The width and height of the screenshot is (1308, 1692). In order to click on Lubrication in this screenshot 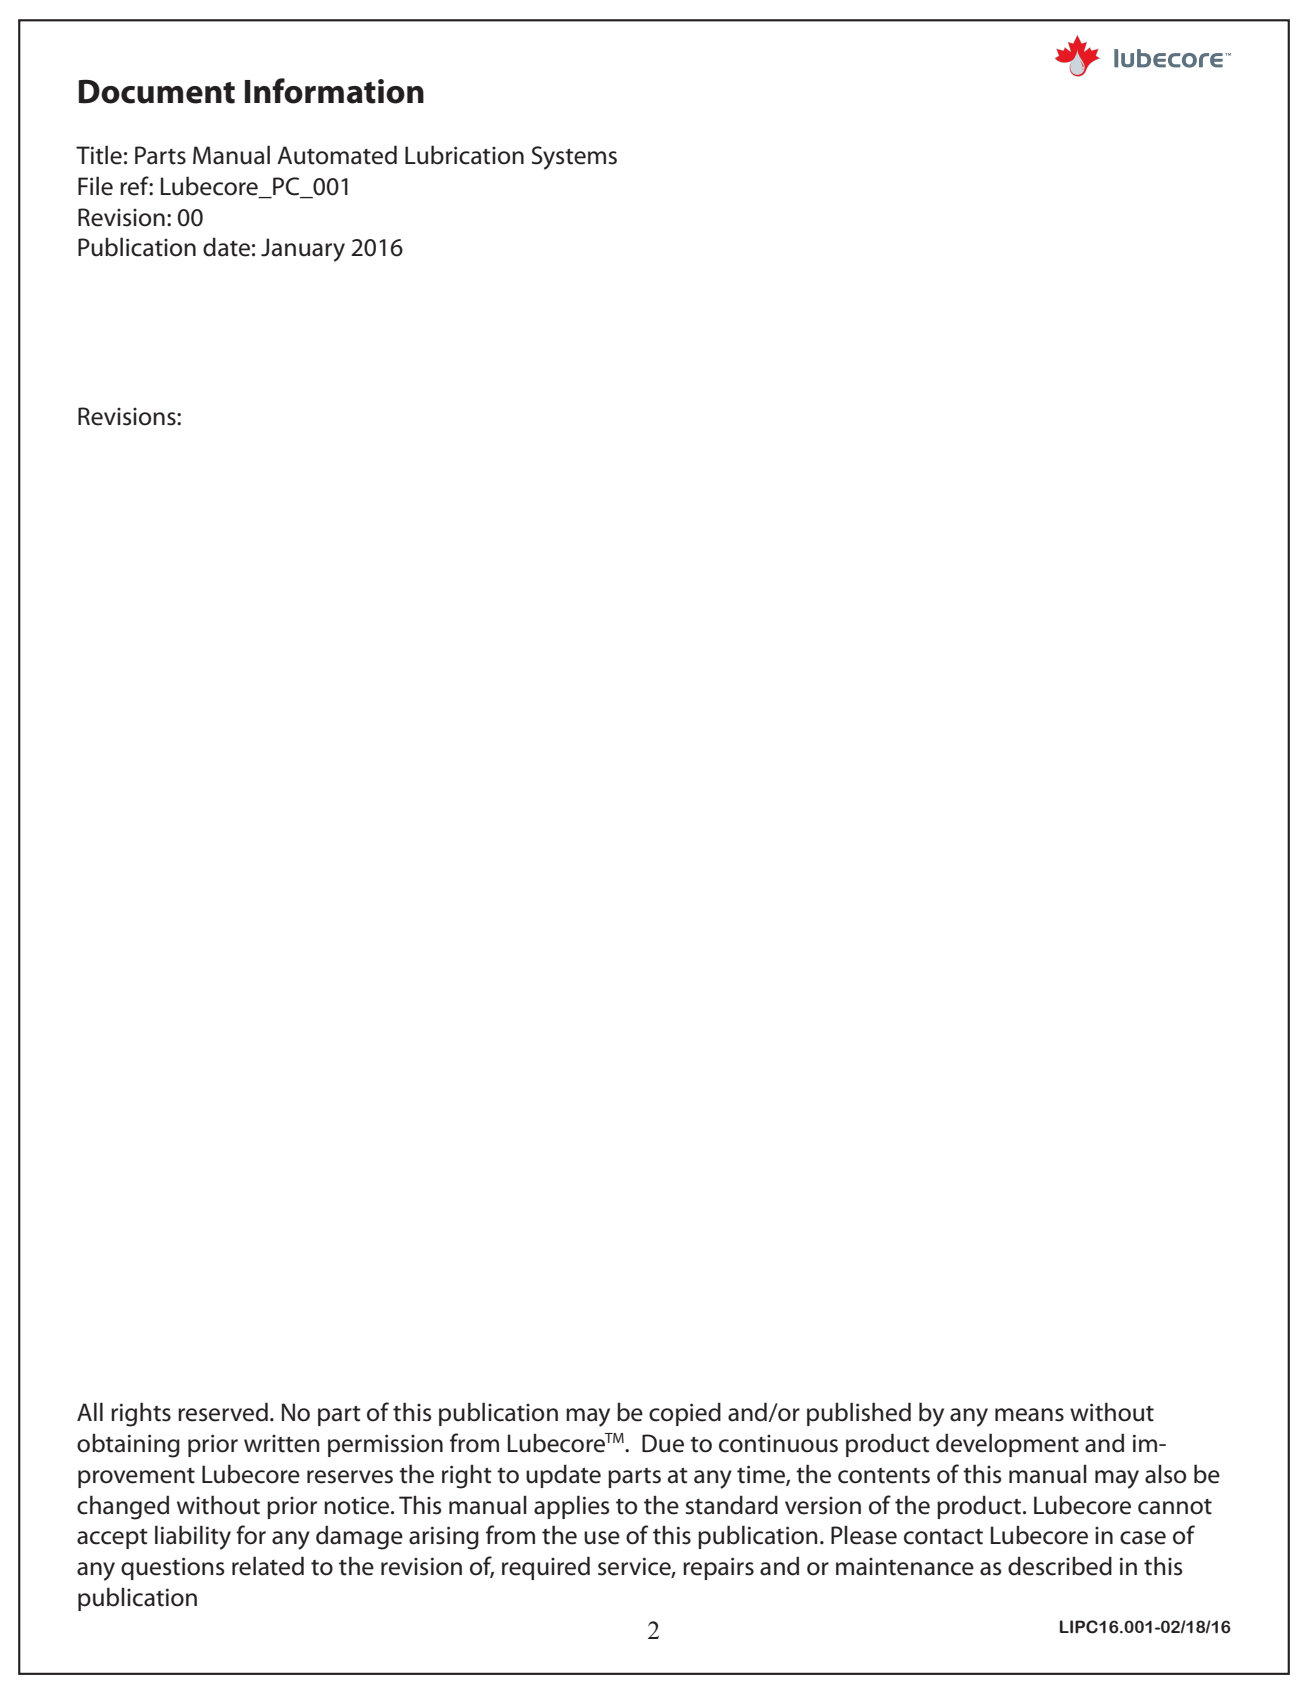, I will do `click(464, 155)`.
